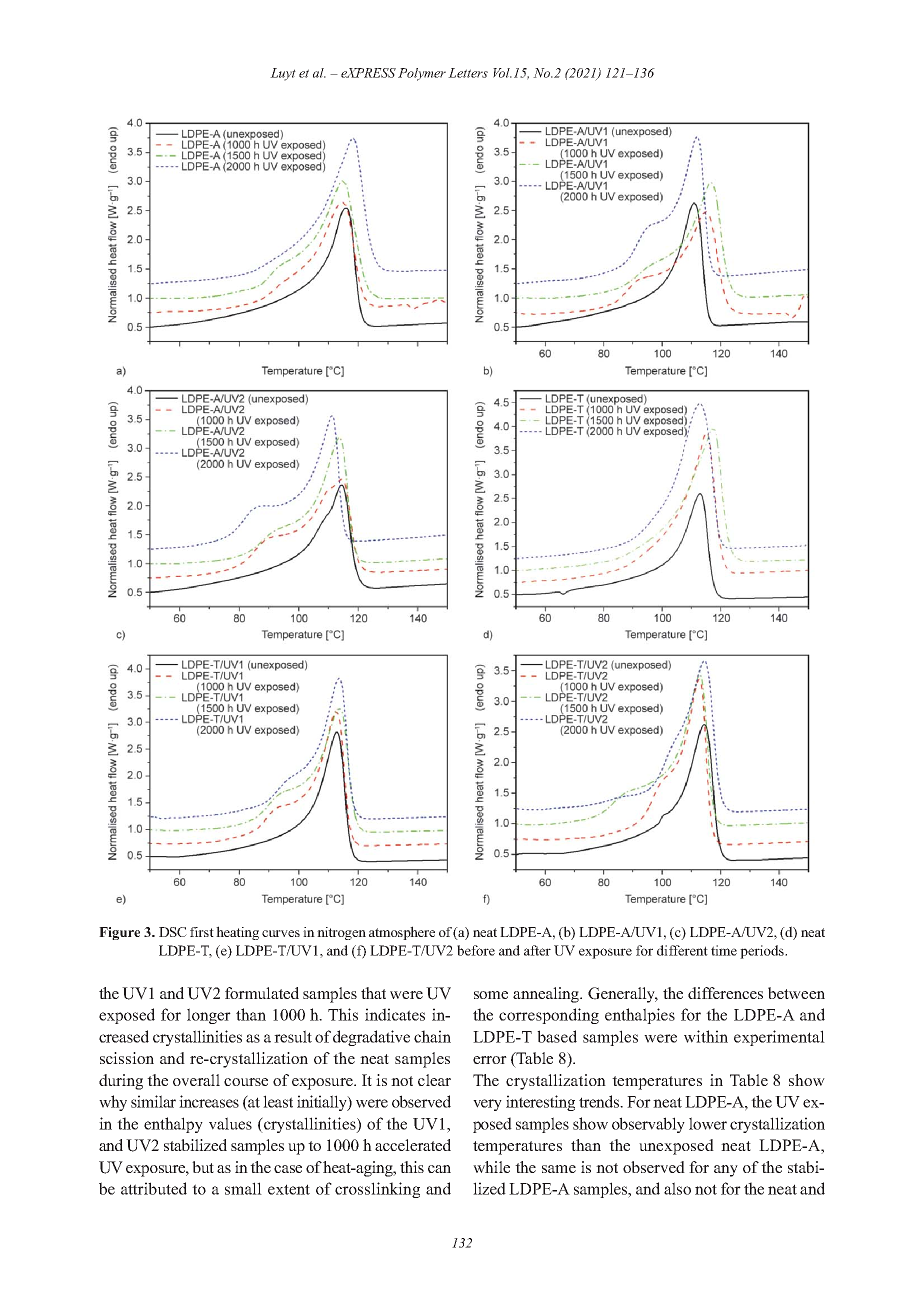  I want to click on Letters, so click(468, 73).
